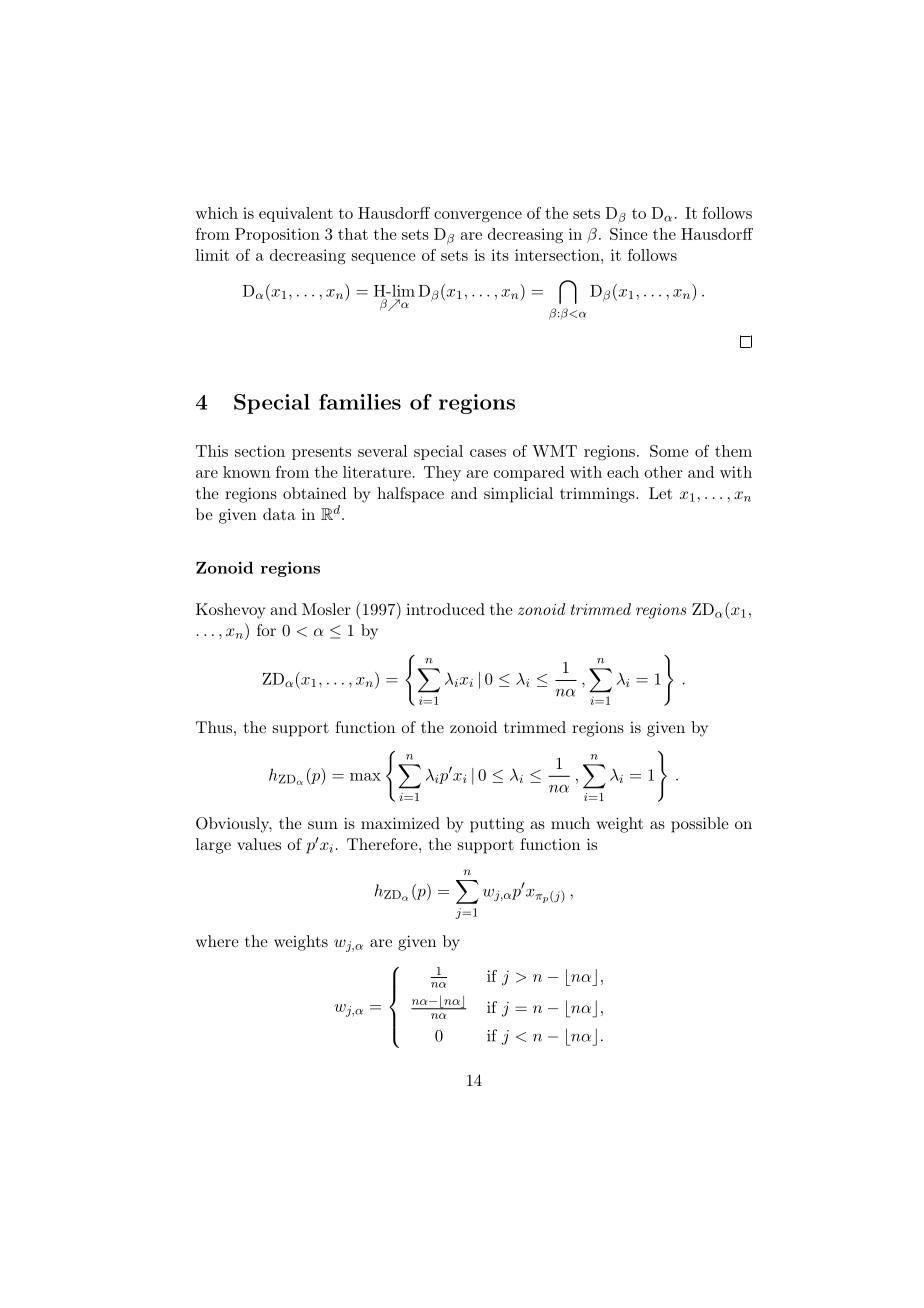 This page has height=1308, width=924. What do you see at coordinates (700, 825) in the page?
I see `possible` at bounding box center [700, 825].
